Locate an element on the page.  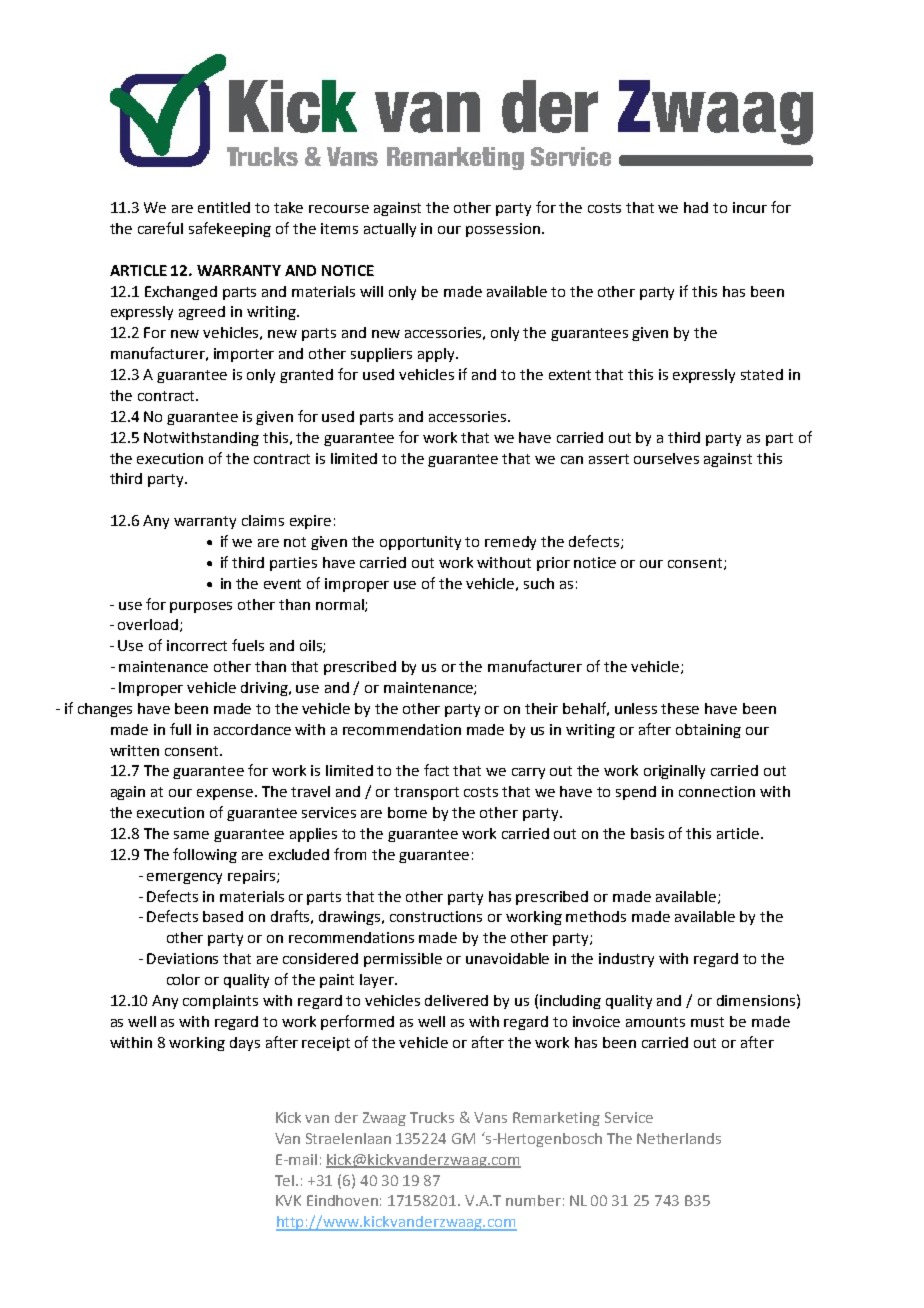
Netherlands is located at coordinates (679, 1138).
